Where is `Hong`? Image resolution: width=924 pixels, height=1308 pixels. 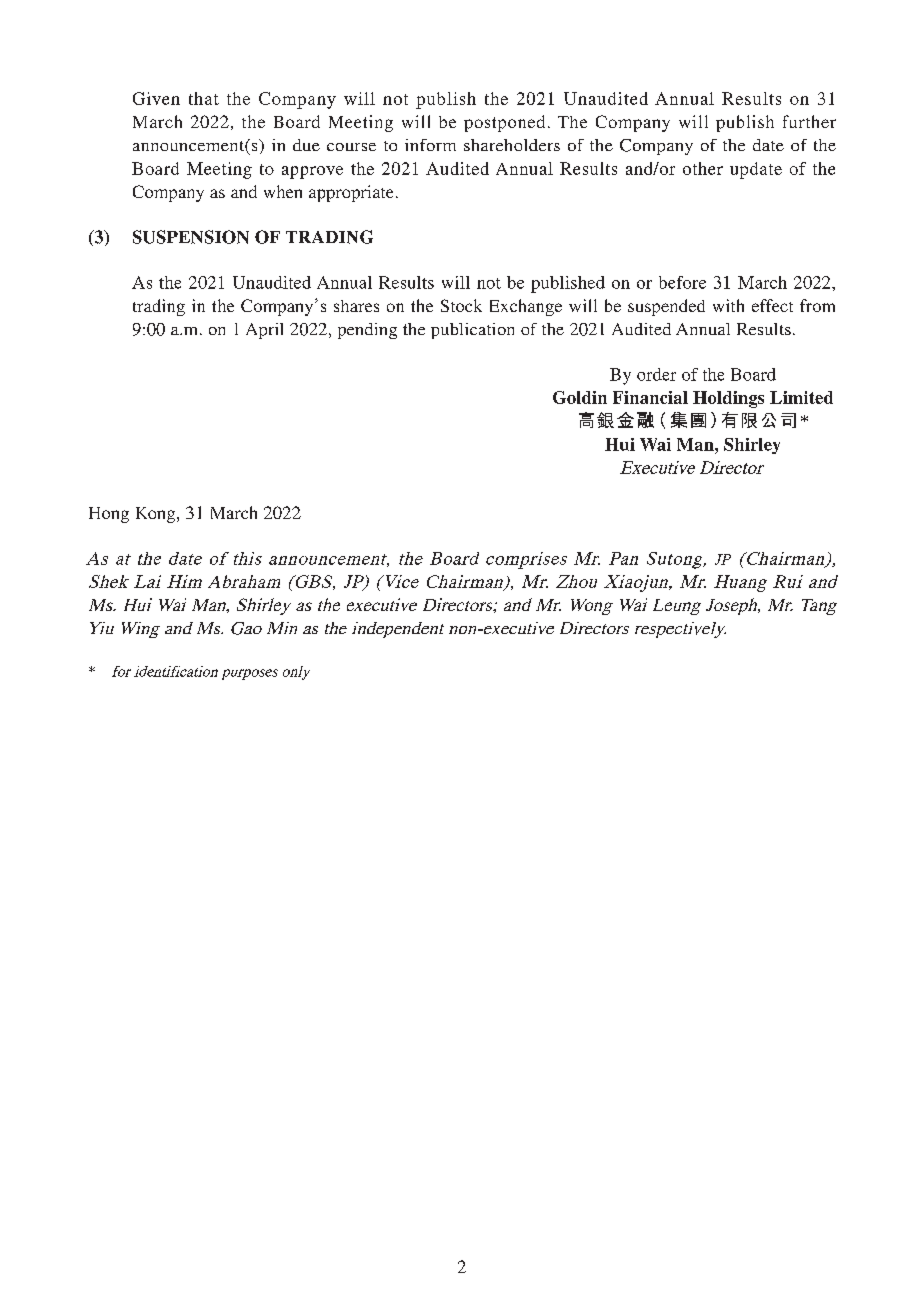 Hong is located at coordinates (109, 515).
